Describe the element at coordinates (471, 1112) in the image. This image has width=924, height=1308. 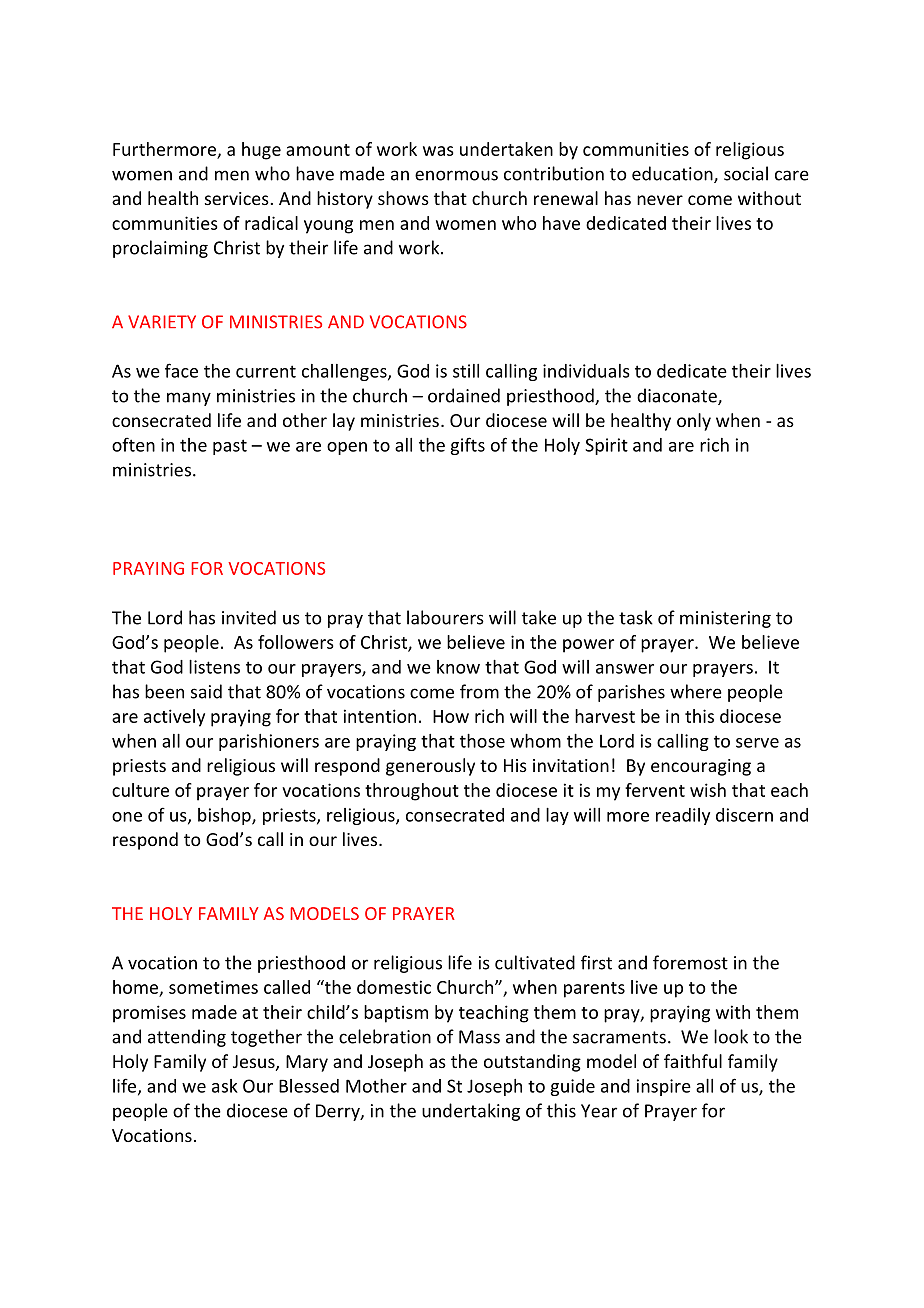
I see `undertaking` at that location.
